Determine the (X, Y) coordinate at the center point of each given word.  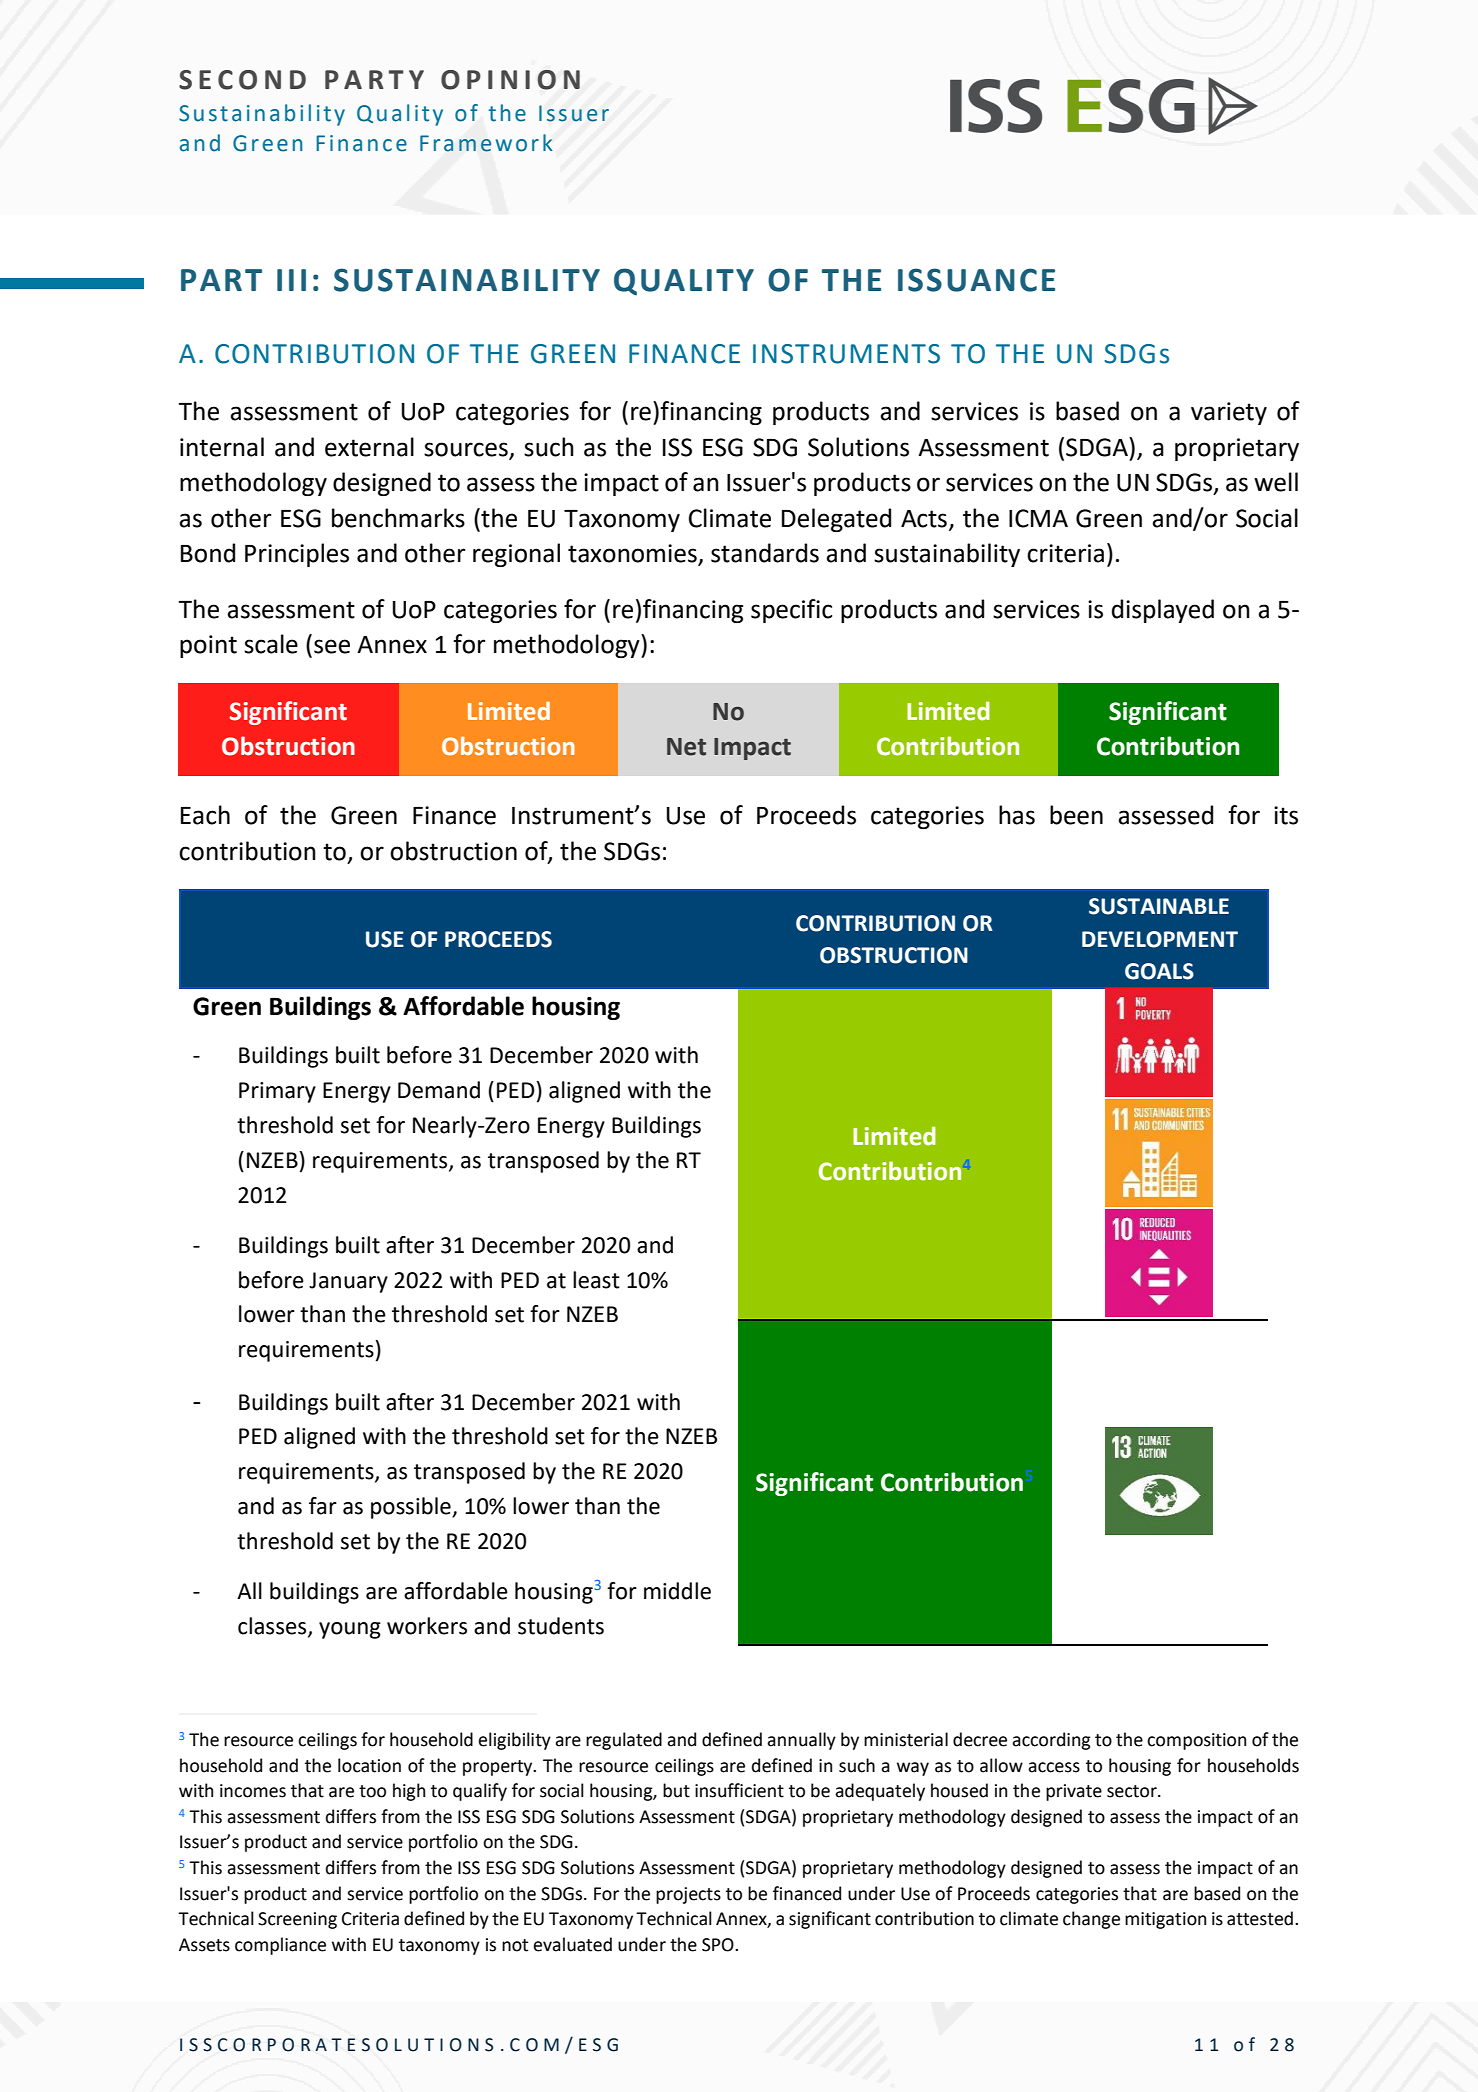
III (291, 280)
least (596, 1280)
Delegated (836, 520)
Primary (277, 1092)
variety (1229, 413)
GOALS (1159, 971)
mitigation (1165, 1920)
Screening (297, 1920)
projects (688, 1895)
